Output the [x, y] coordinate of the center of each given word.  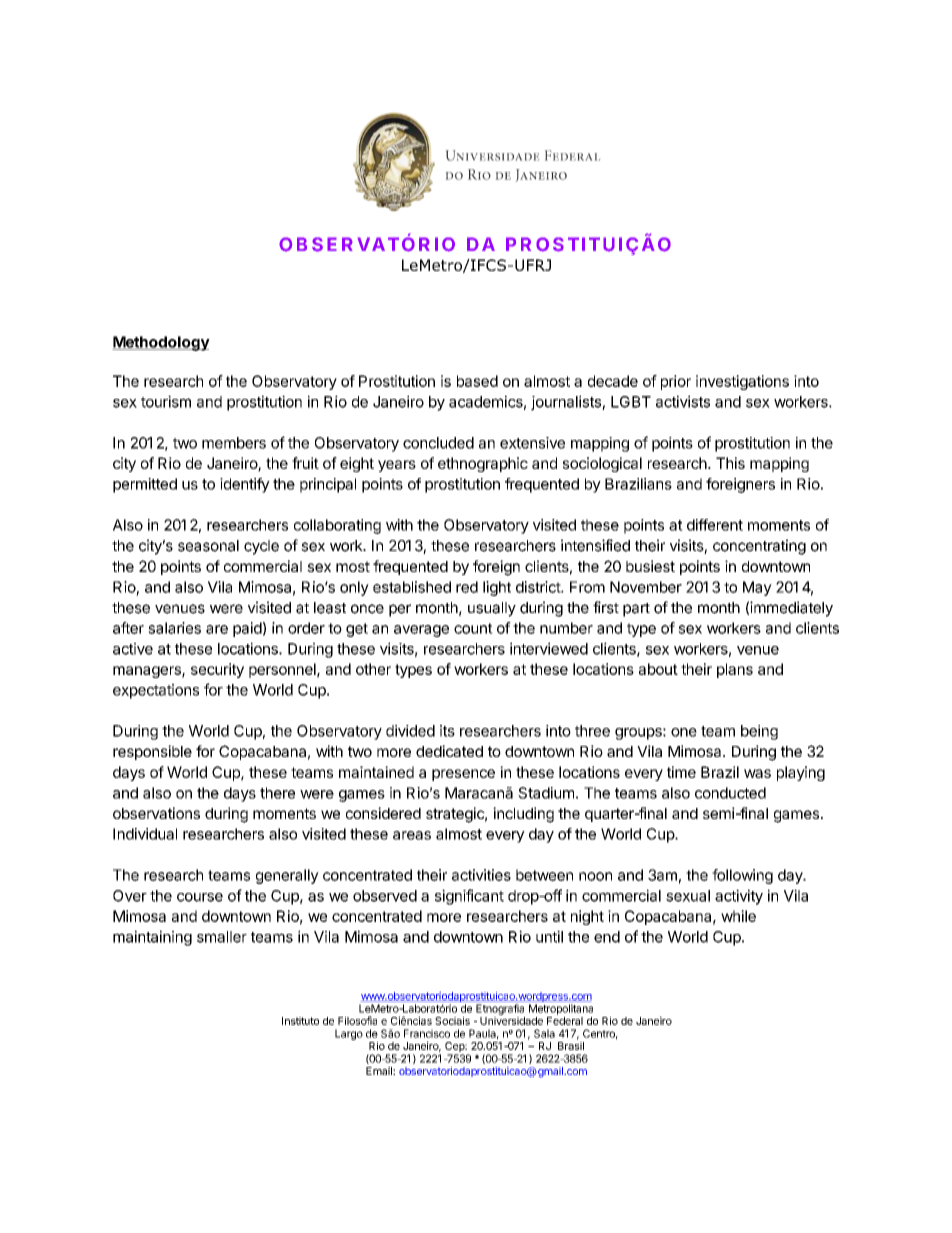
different [715, 525]
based [477, 381]
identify [245, 485]
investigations [742, 382]
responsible [152, 752]
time [681, 772]
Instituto [300, 1021]
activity [739, 897]
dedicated [449, 751]
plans [735, 670]
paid [247, 629]
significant [469, 897]
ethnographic [483, 464]
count [473, 628]
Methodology [161, 343]
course [200, 897]
